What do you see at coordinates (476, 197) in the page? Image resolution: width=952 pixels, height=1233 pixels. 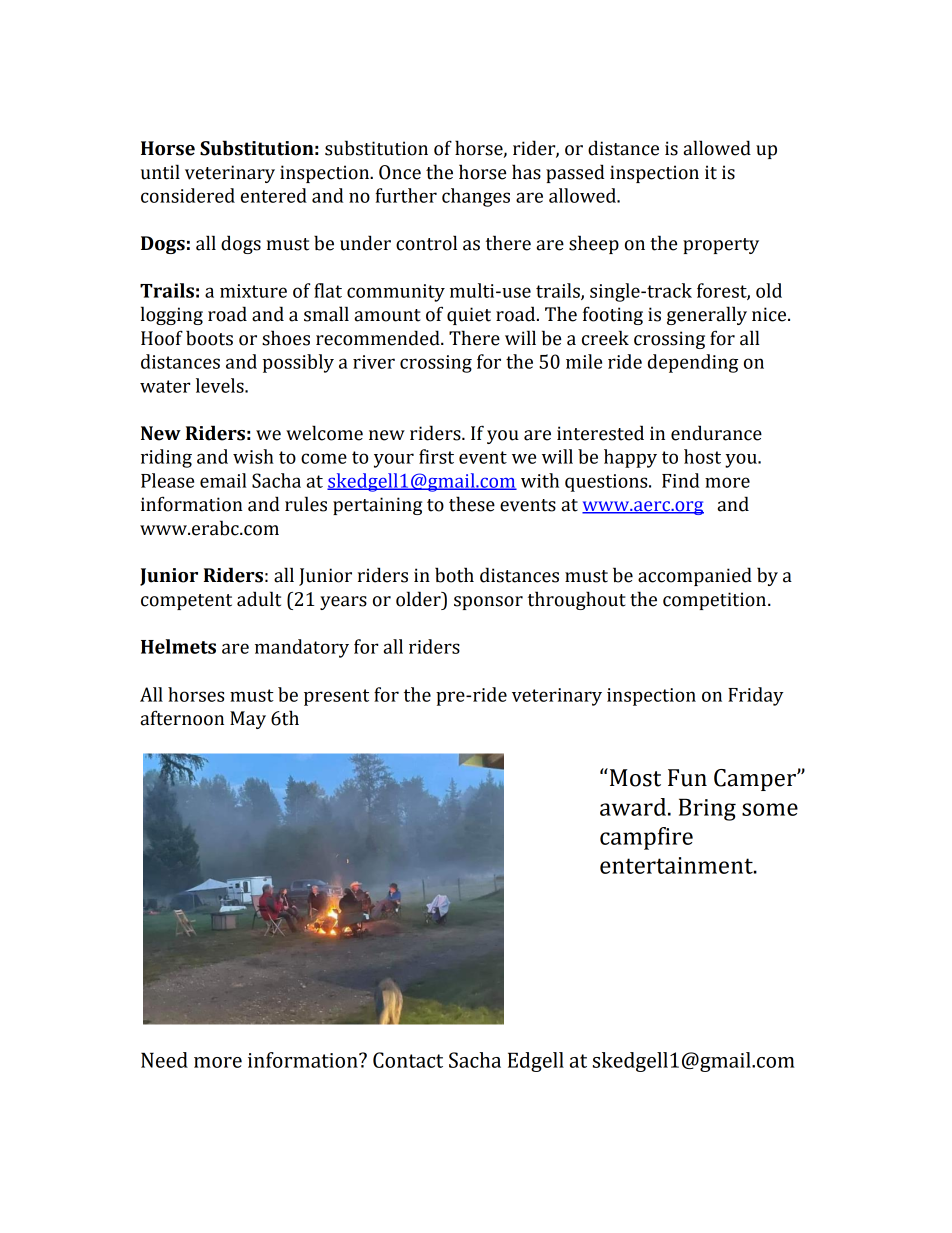 I see `changes` at bounding box center [476, 197].
